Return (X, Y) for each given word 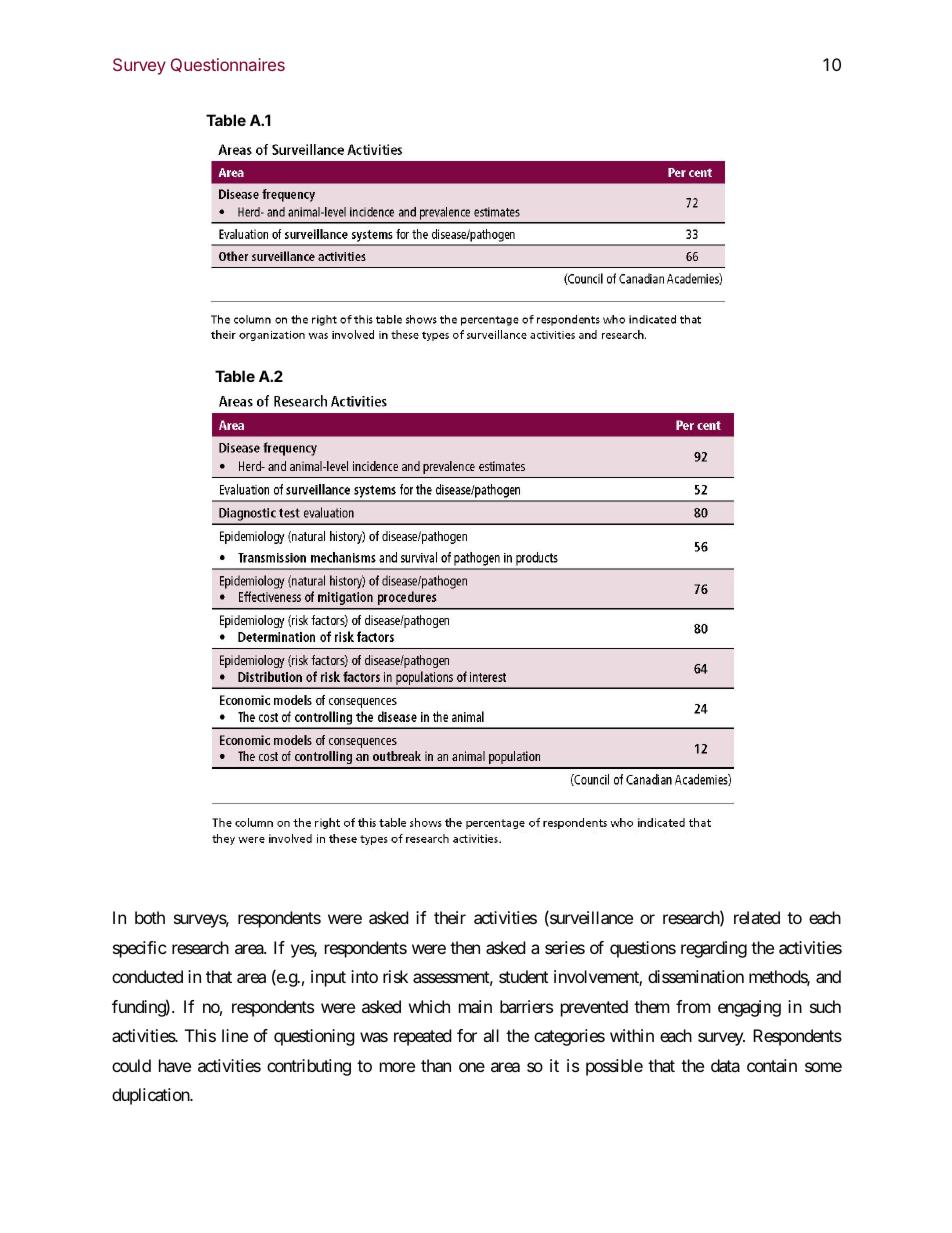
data (725, 1065)
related (757, 917)
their (450, 917)
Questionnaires (228, 65)
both (150, 917)
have (175, 1065)
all (491, 1035)
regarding (714, 949)
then (465, 947)
